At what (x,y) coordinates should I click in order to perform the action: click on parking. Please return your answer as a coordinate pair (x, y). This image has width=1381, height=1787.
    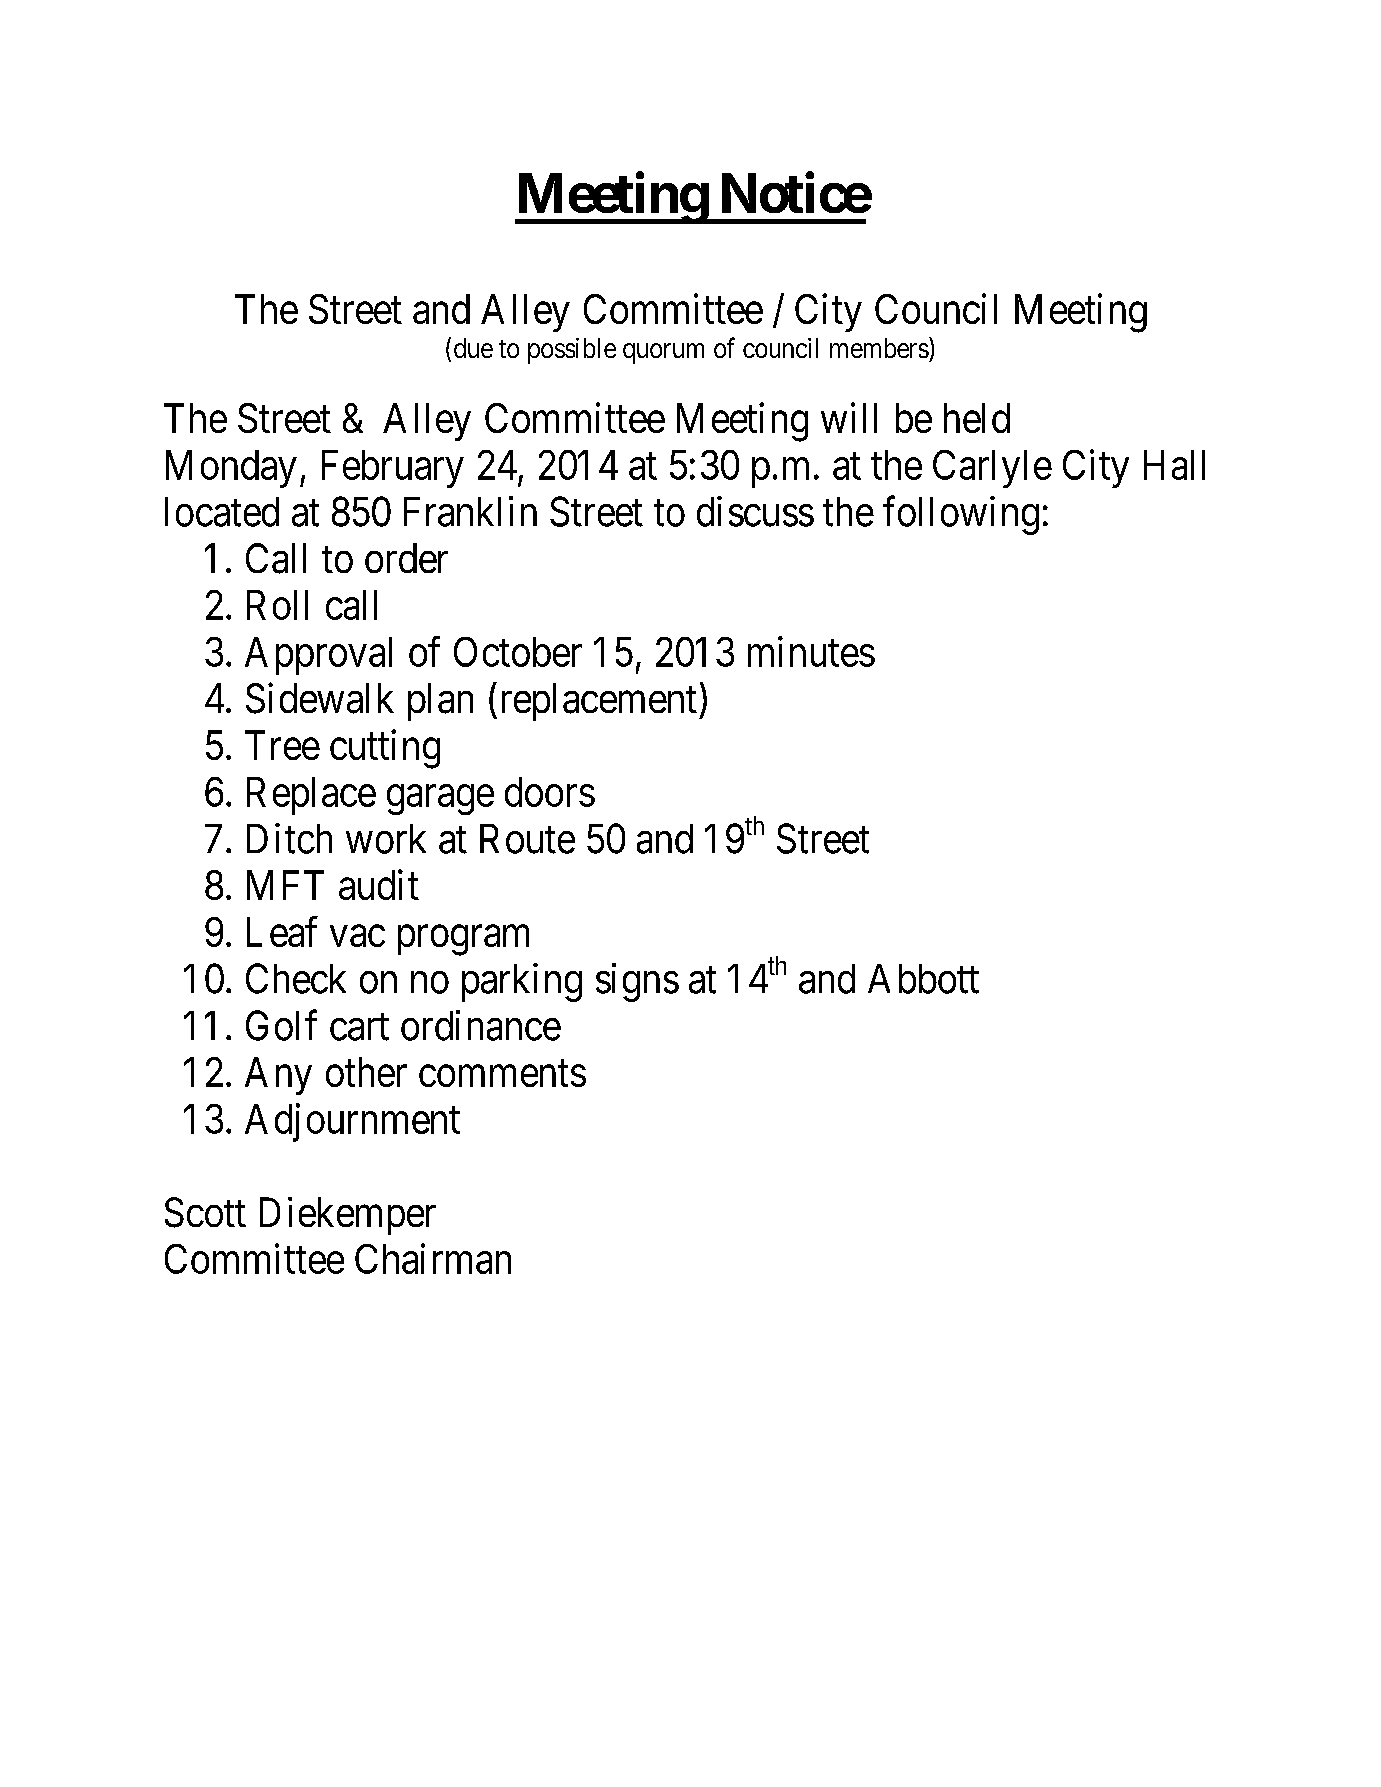
    Looking at the image, I should click on (522, 982).
